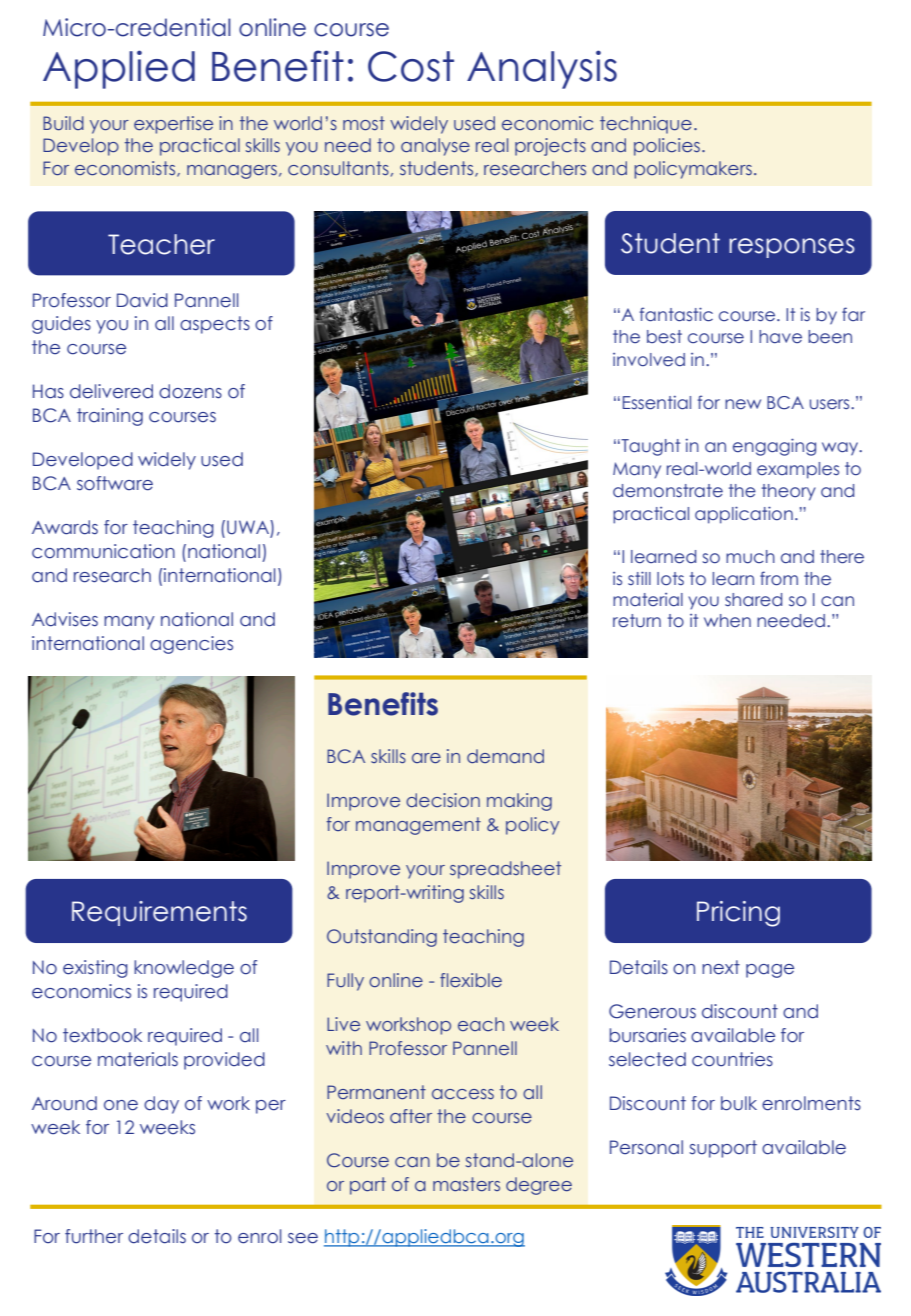 The width and height of the screenshot is (911, 1316). Describe the element at coordinates (159, 913) in the screenshot. I see `Requirements` at that location.
